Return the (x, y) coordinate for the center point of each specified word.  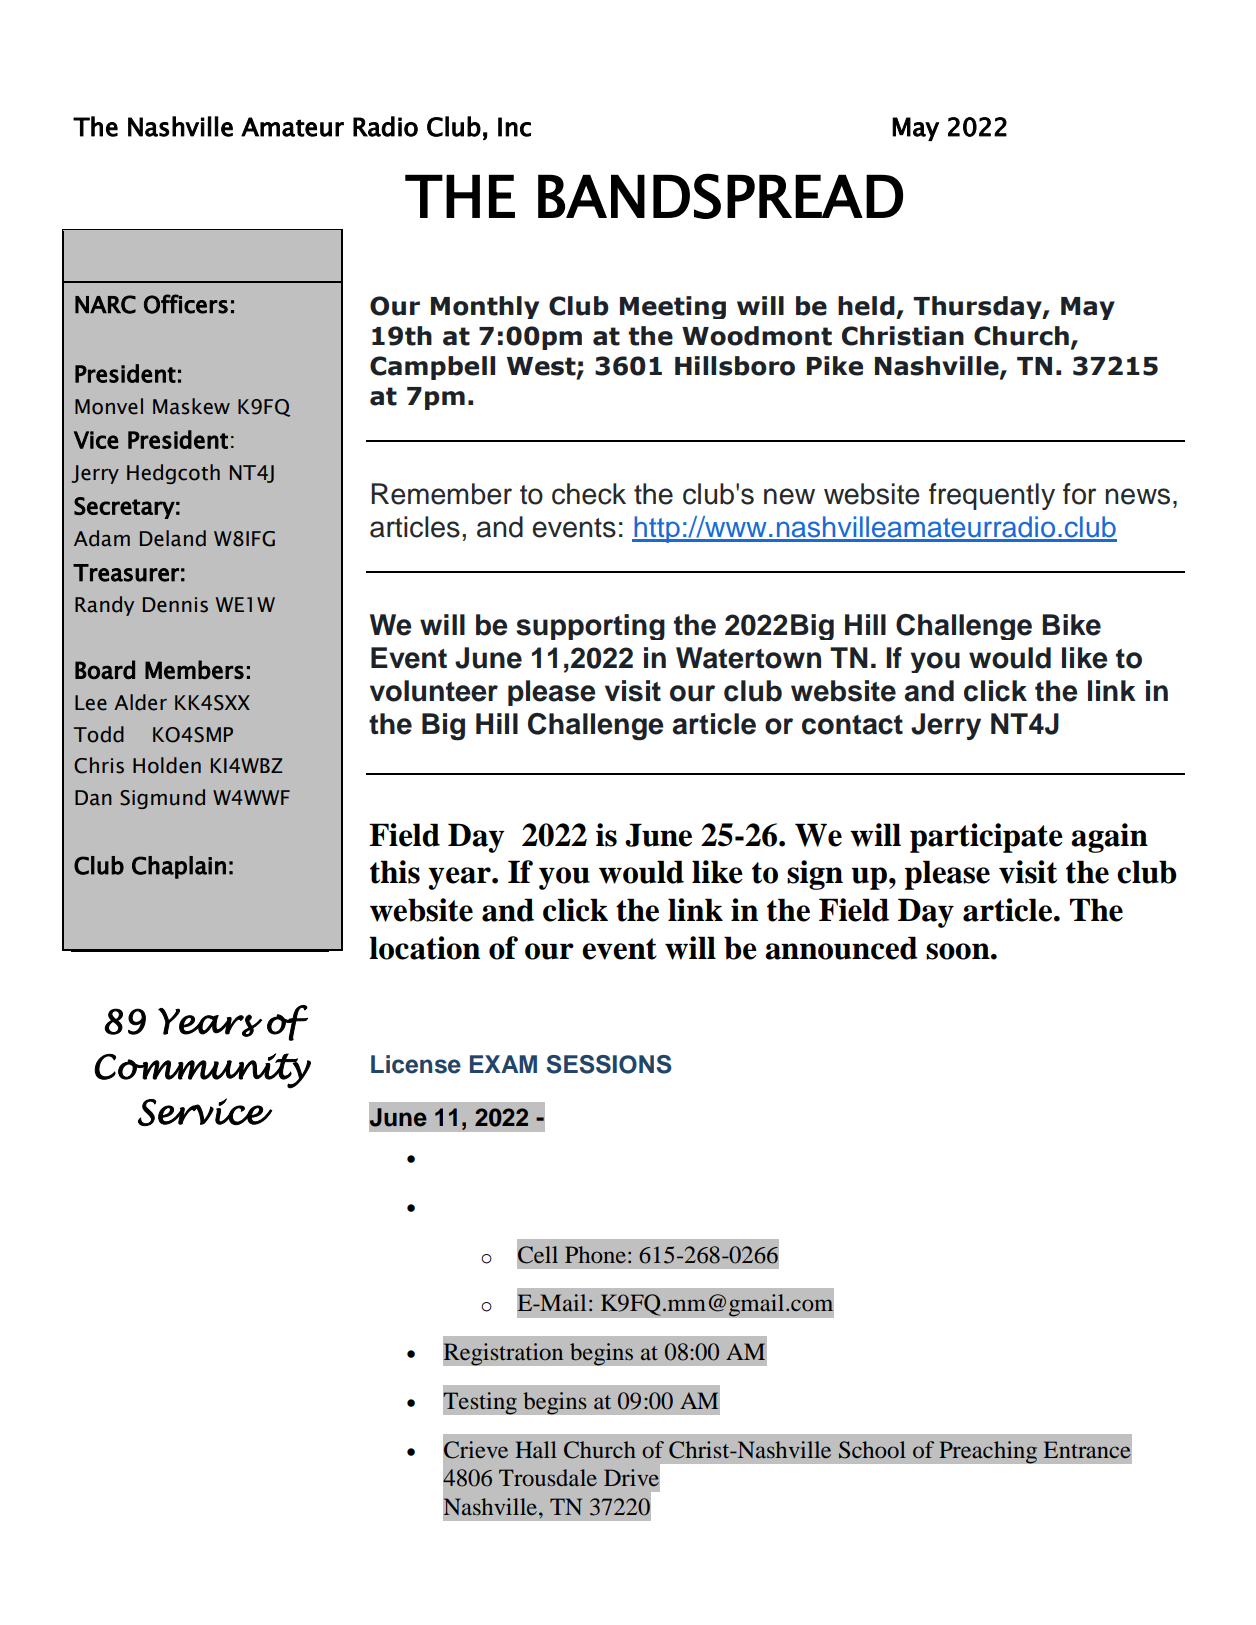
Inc (514, 127)
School (872, 1450)
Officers (186, 304)
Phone (595, 1254)
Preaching (988, 1452)
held (866, 306)
